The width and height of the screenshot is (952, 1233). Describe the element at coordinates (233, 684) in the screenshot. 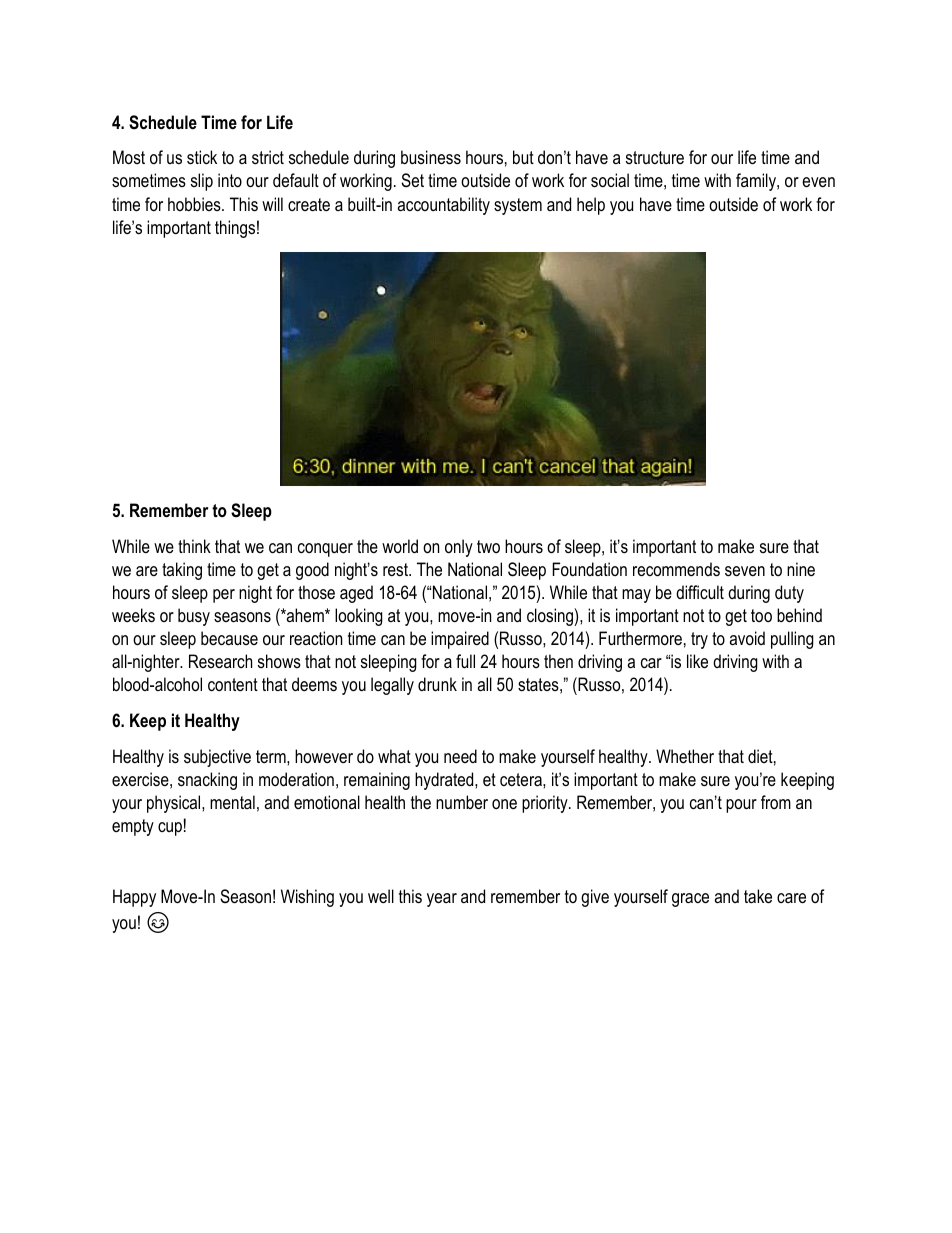

I see `content` at that location.
